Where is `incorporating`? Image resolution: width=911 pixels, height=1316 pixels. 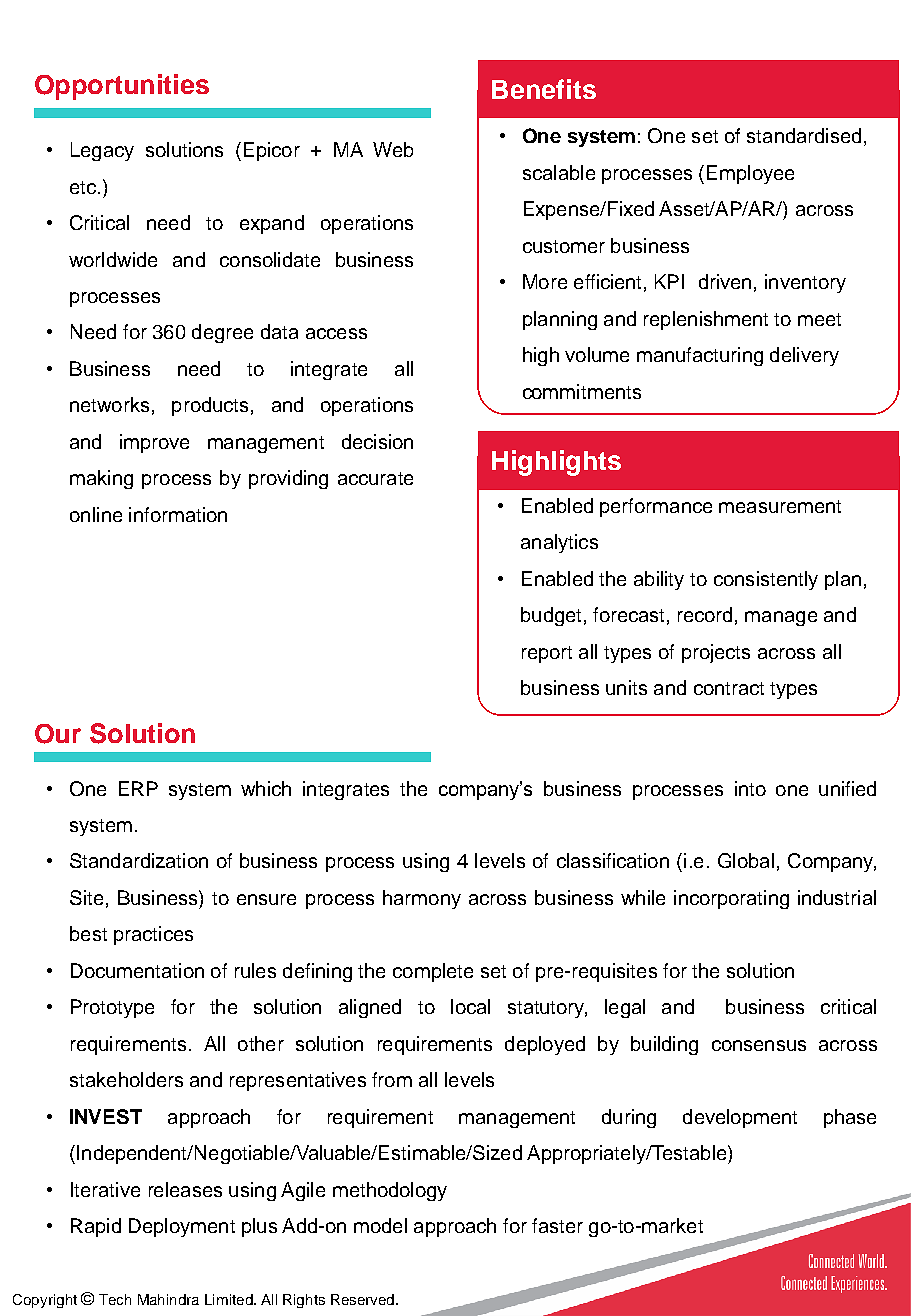
incorporating is located at coordinates (731, 899).
